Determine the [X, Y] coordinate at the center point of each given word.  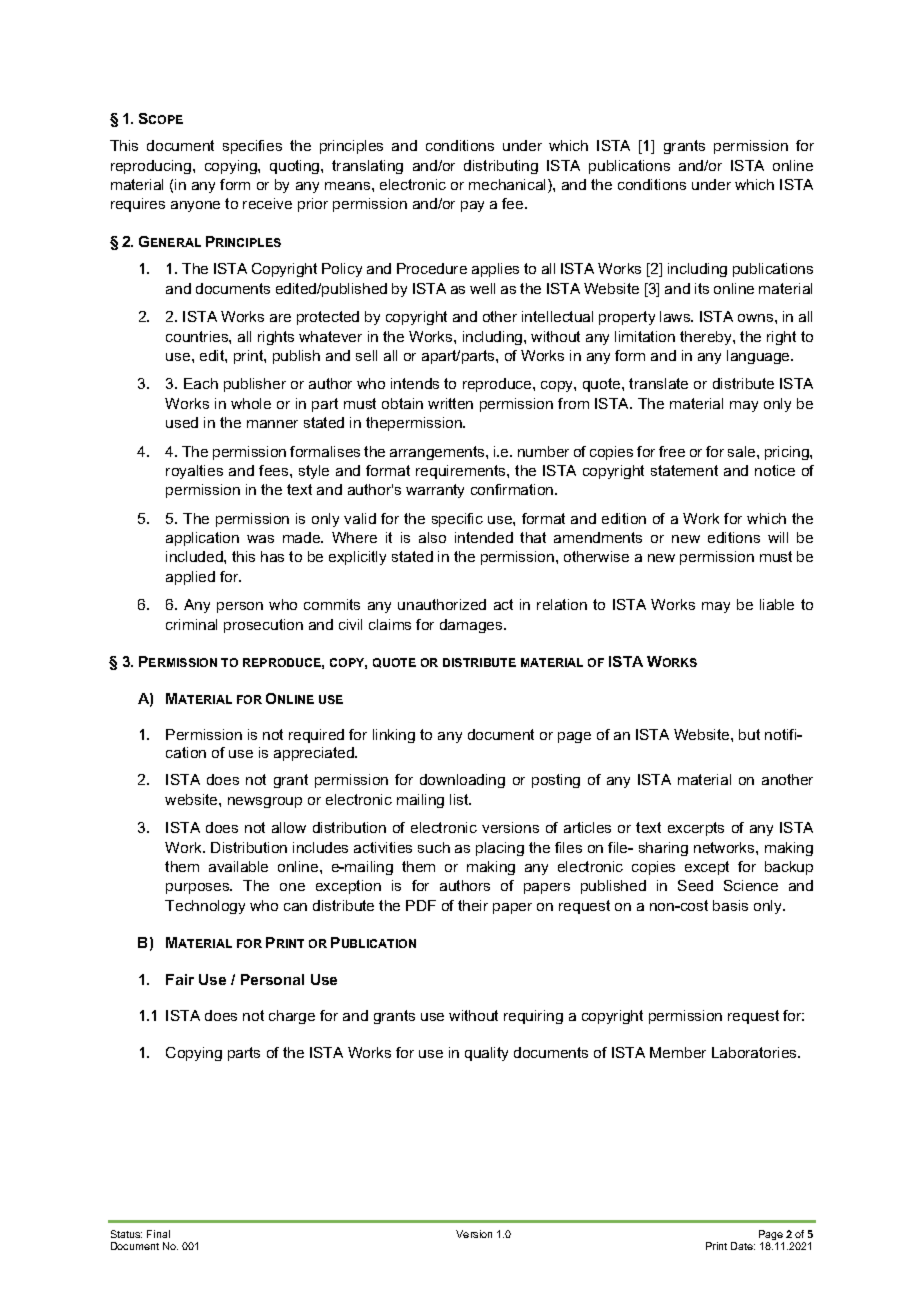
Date [743, 1246]
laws [676, 316]
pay [472, 206]
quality [486, 1054]
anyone [195, 206]
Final [158, 1234]
